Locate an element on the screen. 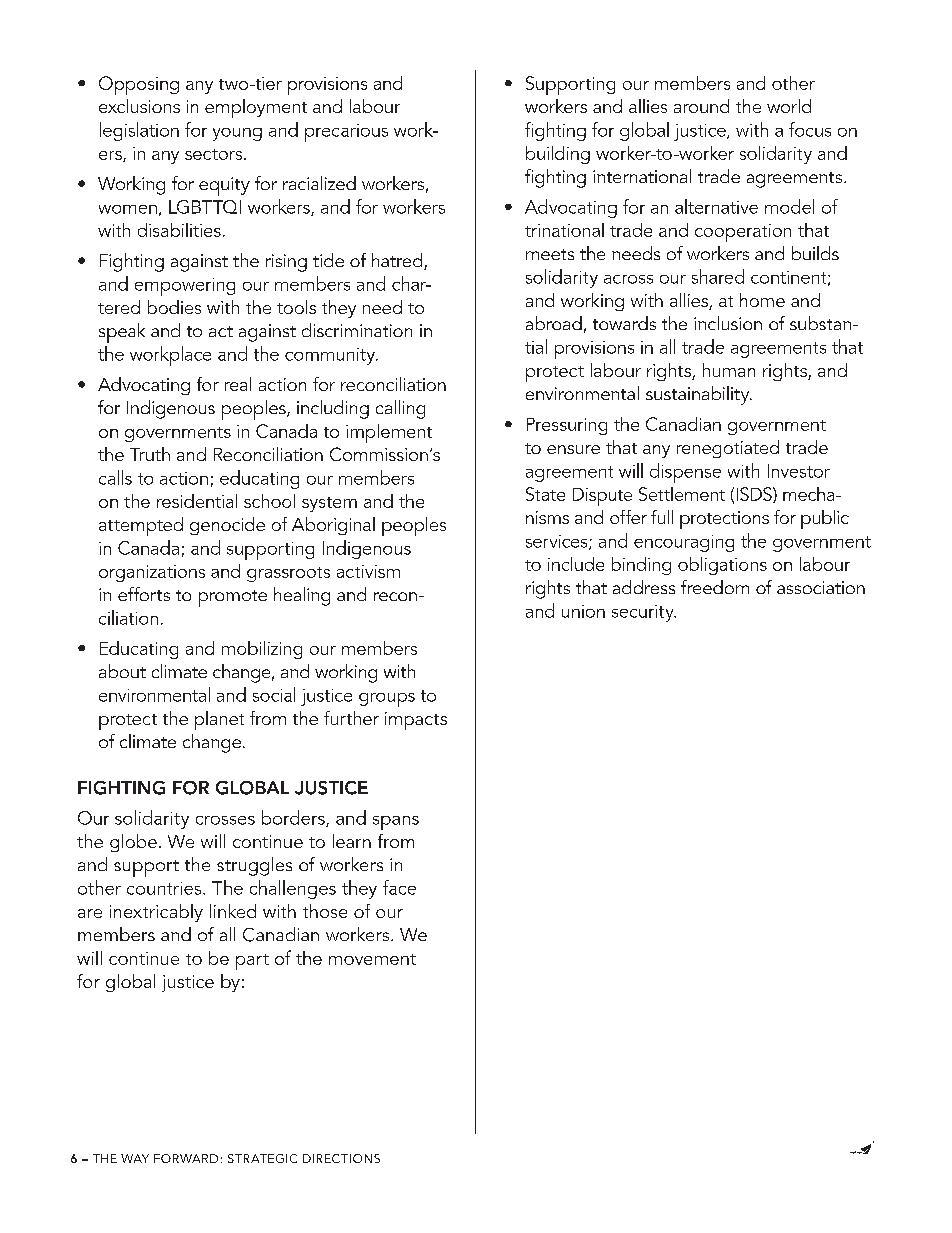  linked is located at coordinates (233, 911).
